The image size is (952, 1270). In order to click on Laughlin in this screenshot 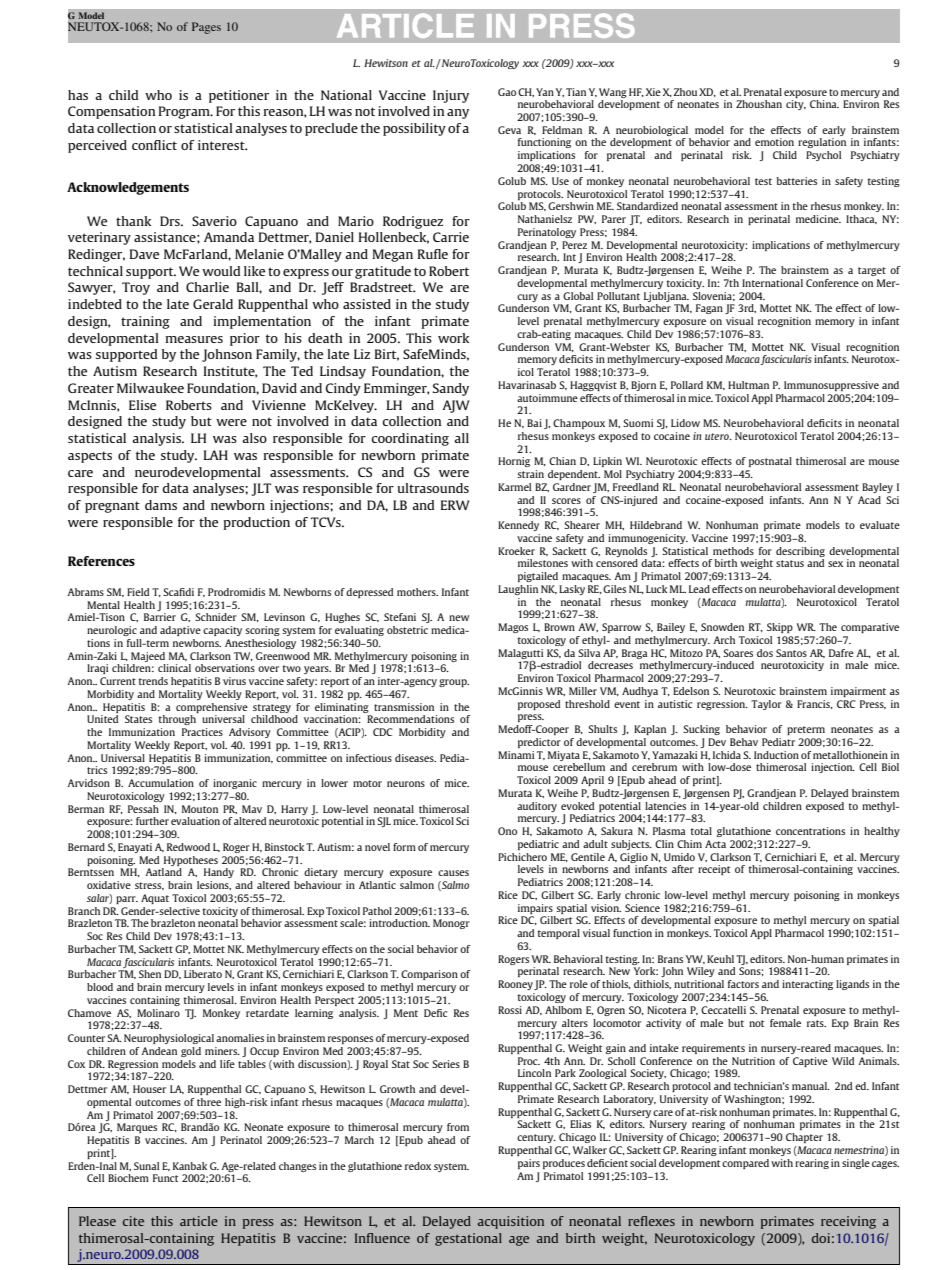, I will do `click(518, 590)`.
